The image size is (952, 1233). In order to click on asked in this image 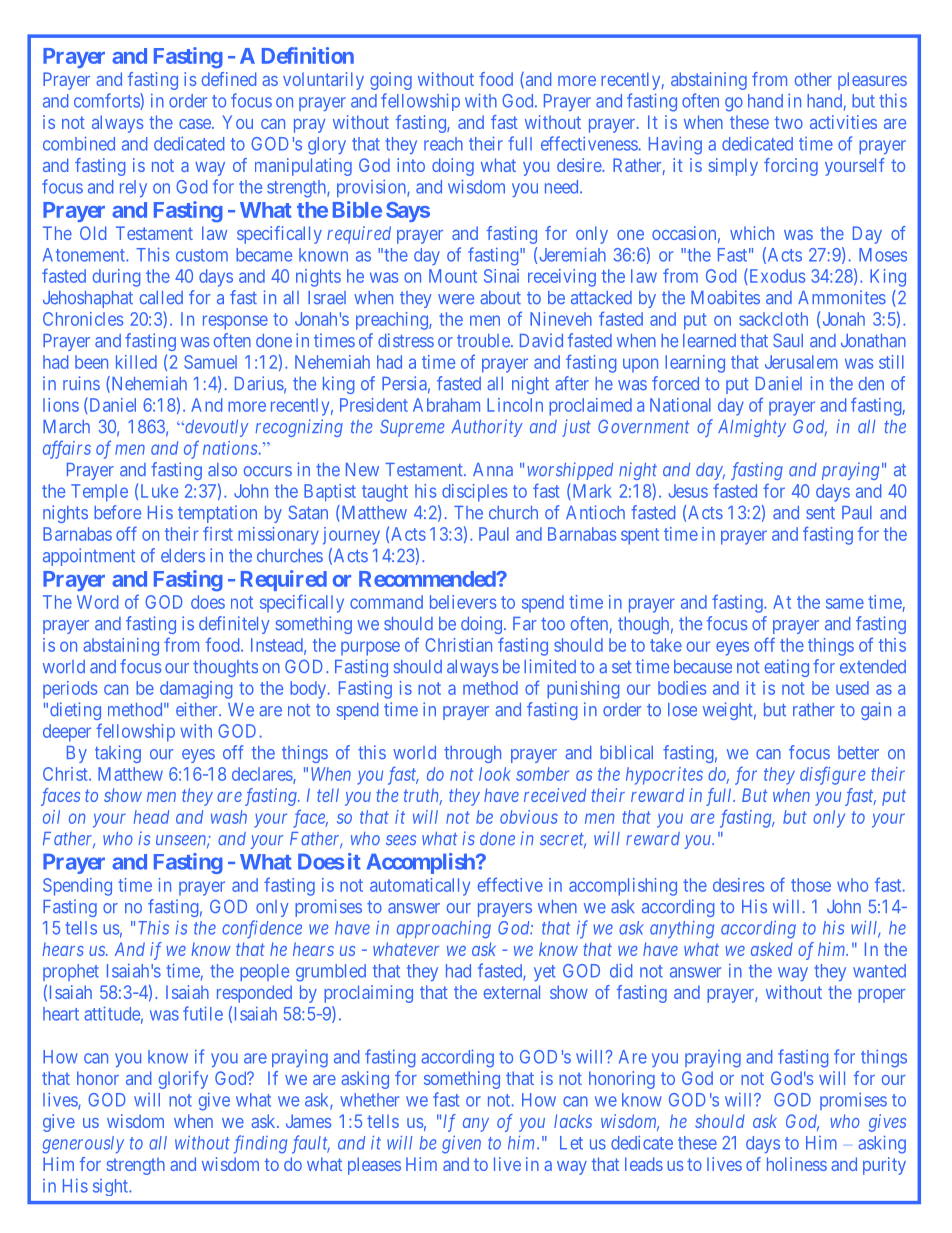, I will do `click(772, 949)`.
